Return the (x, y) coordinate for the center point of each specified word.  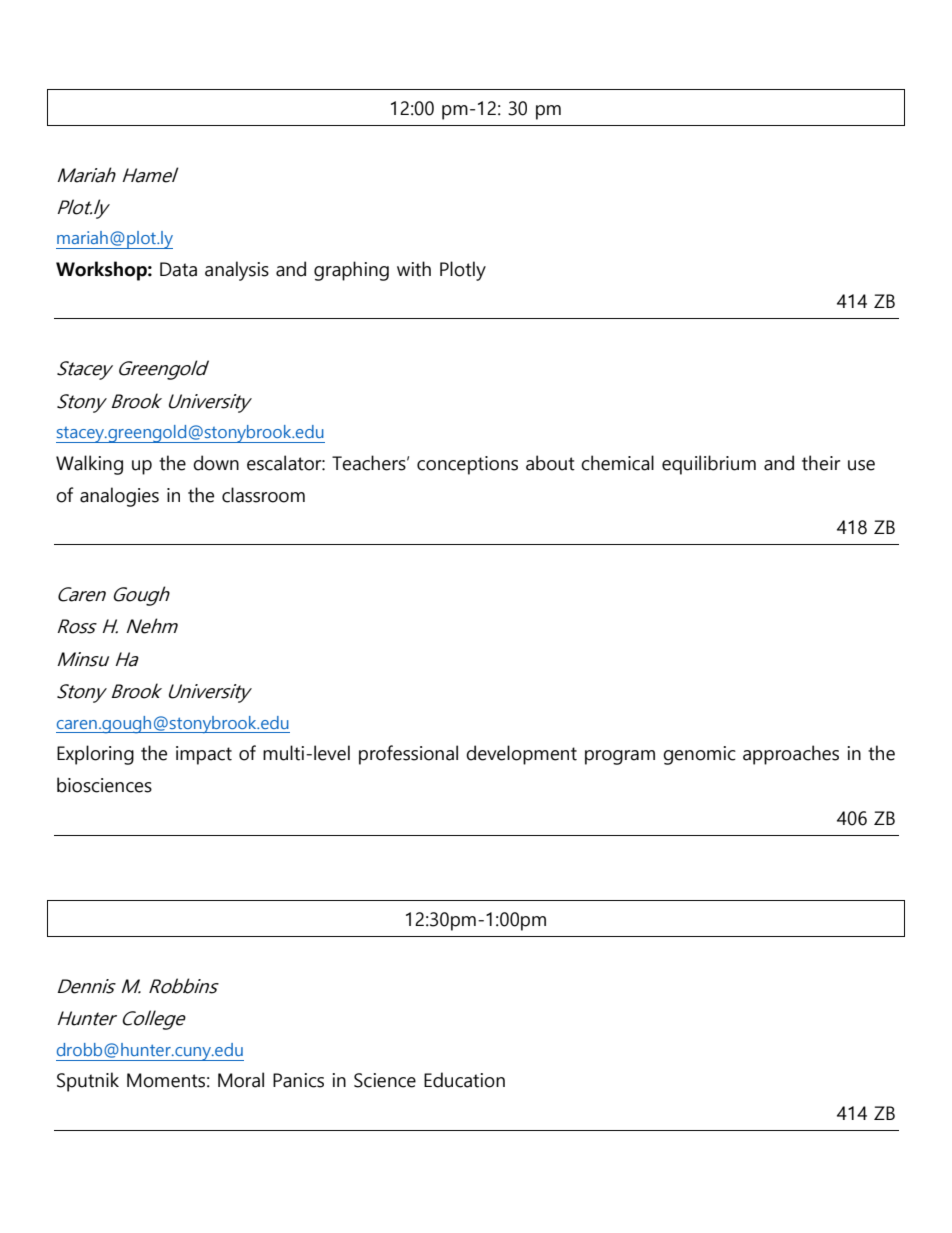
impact (204, 755)
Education (464, 1080)
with (414, 269)
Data (178, 269)
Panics (298, 1080)
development (521, 755)
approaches (791, 755)
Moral (241, 1080)
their (821, 463)
